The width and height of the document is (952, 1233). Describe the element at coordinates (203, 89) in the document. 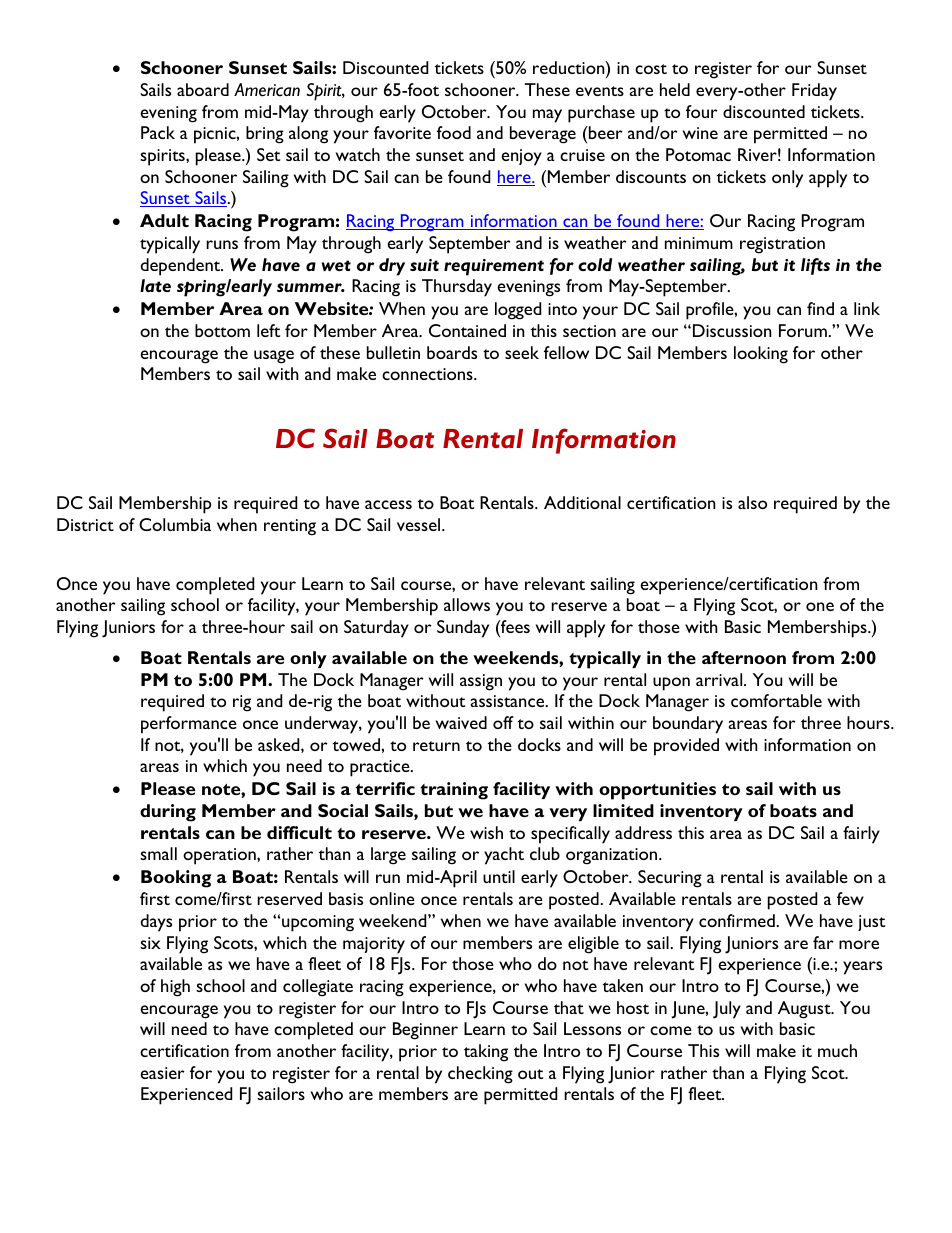

I see `aboard` at that location.
